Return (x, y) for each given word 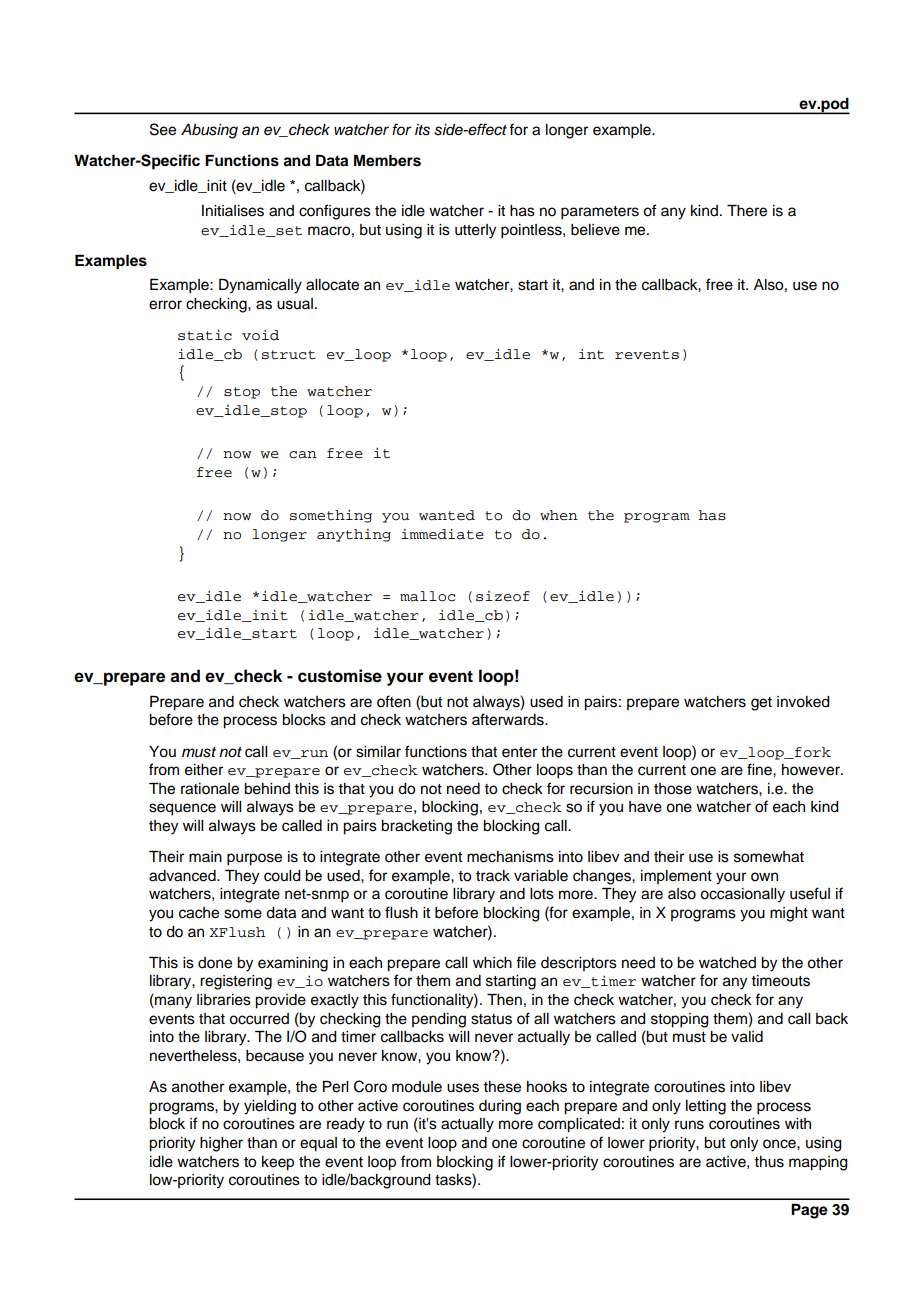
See (163, 129)
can (303, 455)
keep (278, 1163)
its (422, 130)
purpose (254, 859)
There (747, 211)
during (500, 1107)
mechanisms (510, 857)
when (559, 515)
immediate (442, 534)
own (764, 877)
